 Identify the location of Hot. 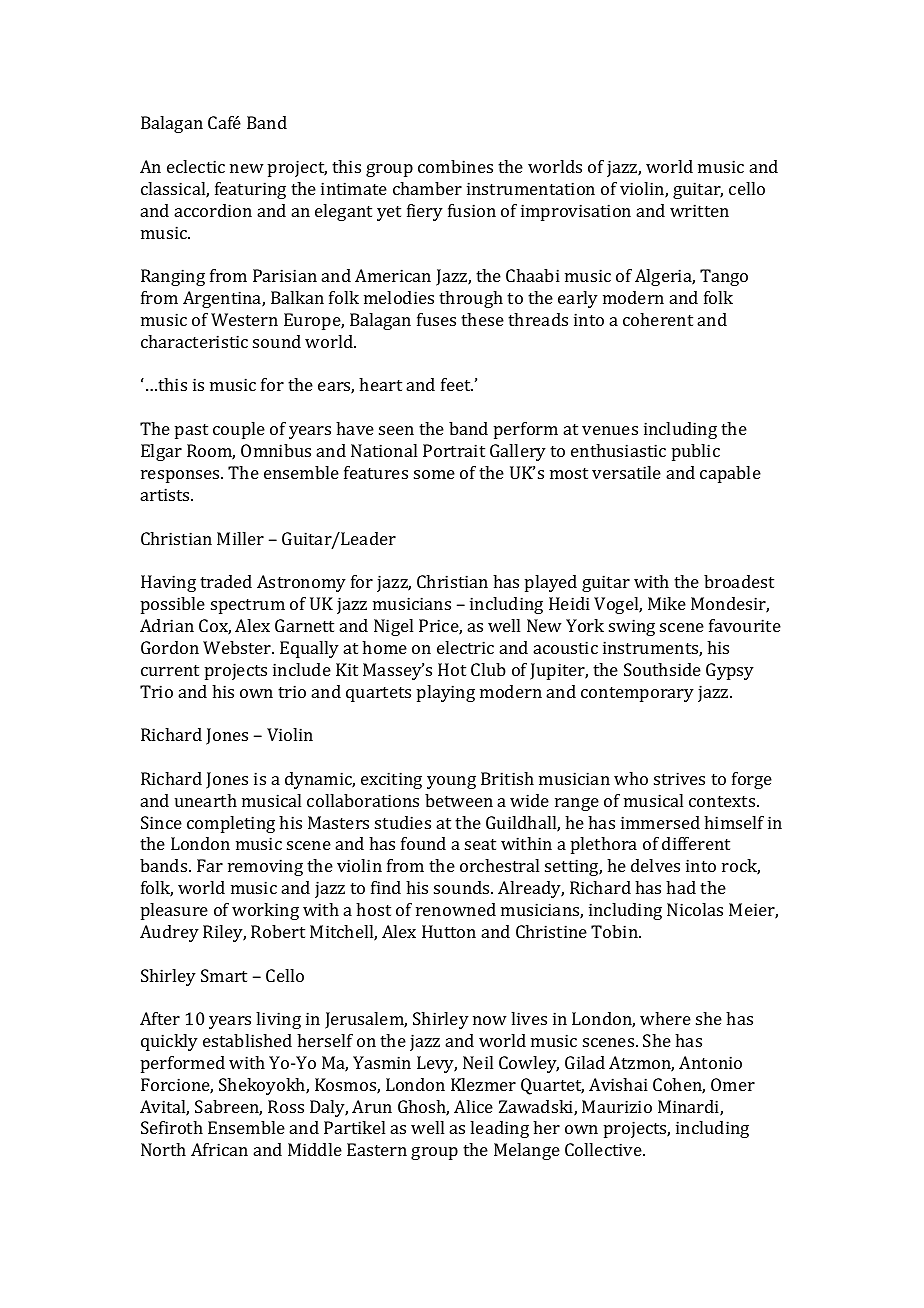
(452, 669).
